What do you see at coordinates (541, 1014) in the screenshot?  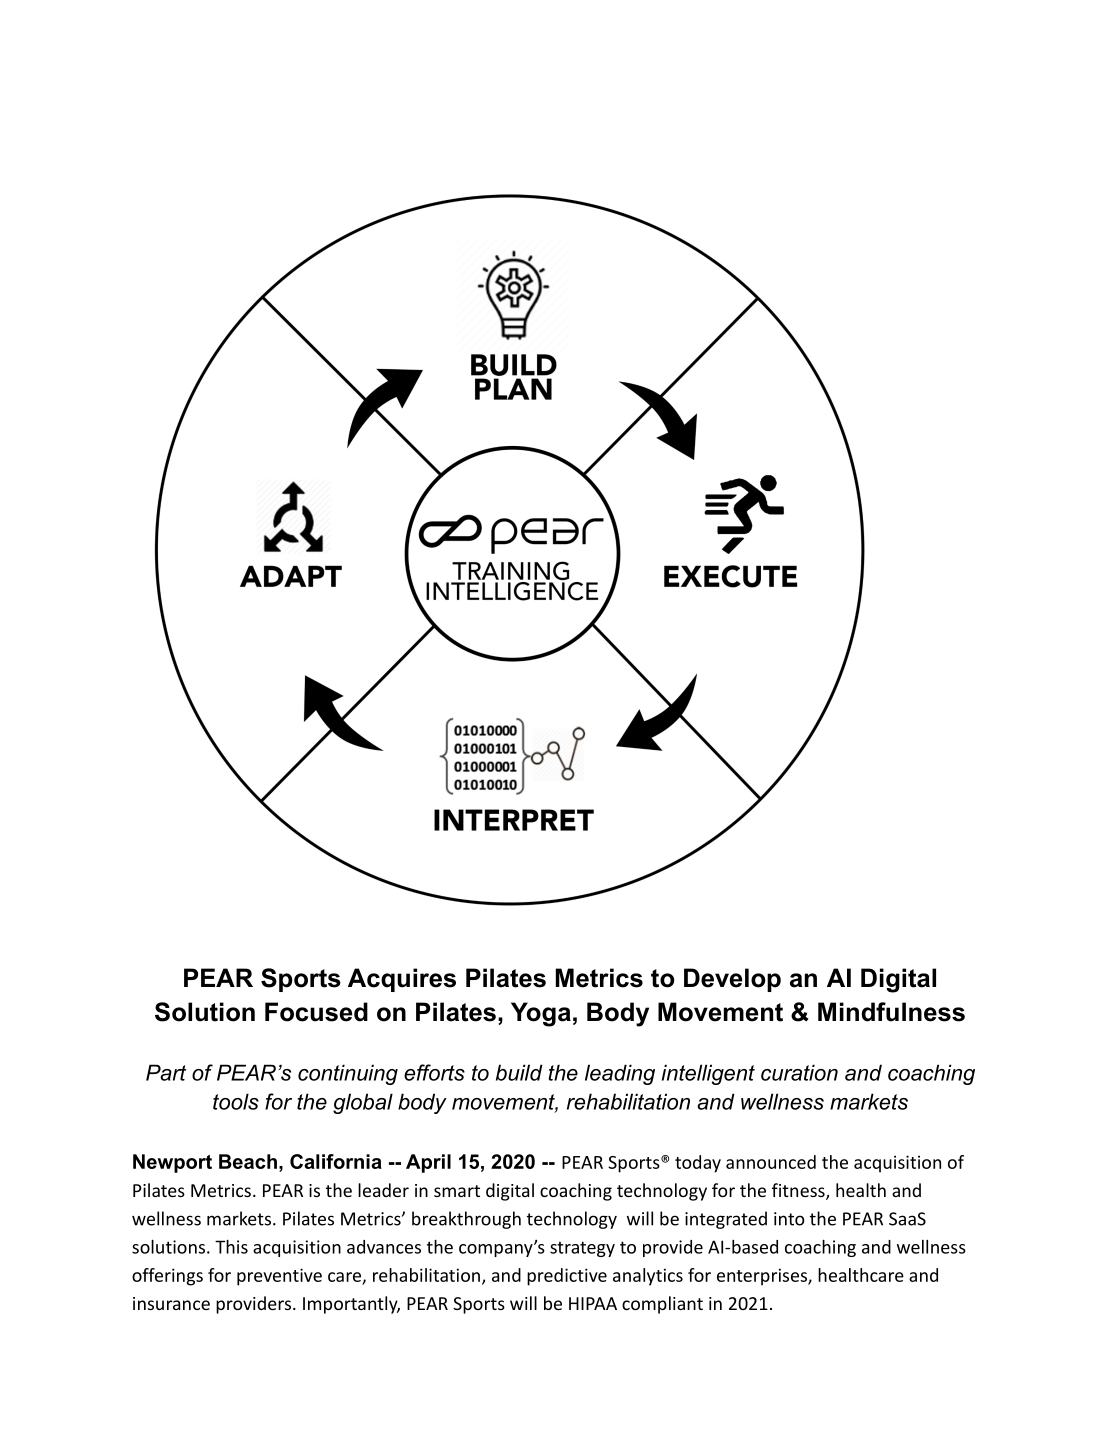 I see `Yoga` at bounding box center [541, 1014].
